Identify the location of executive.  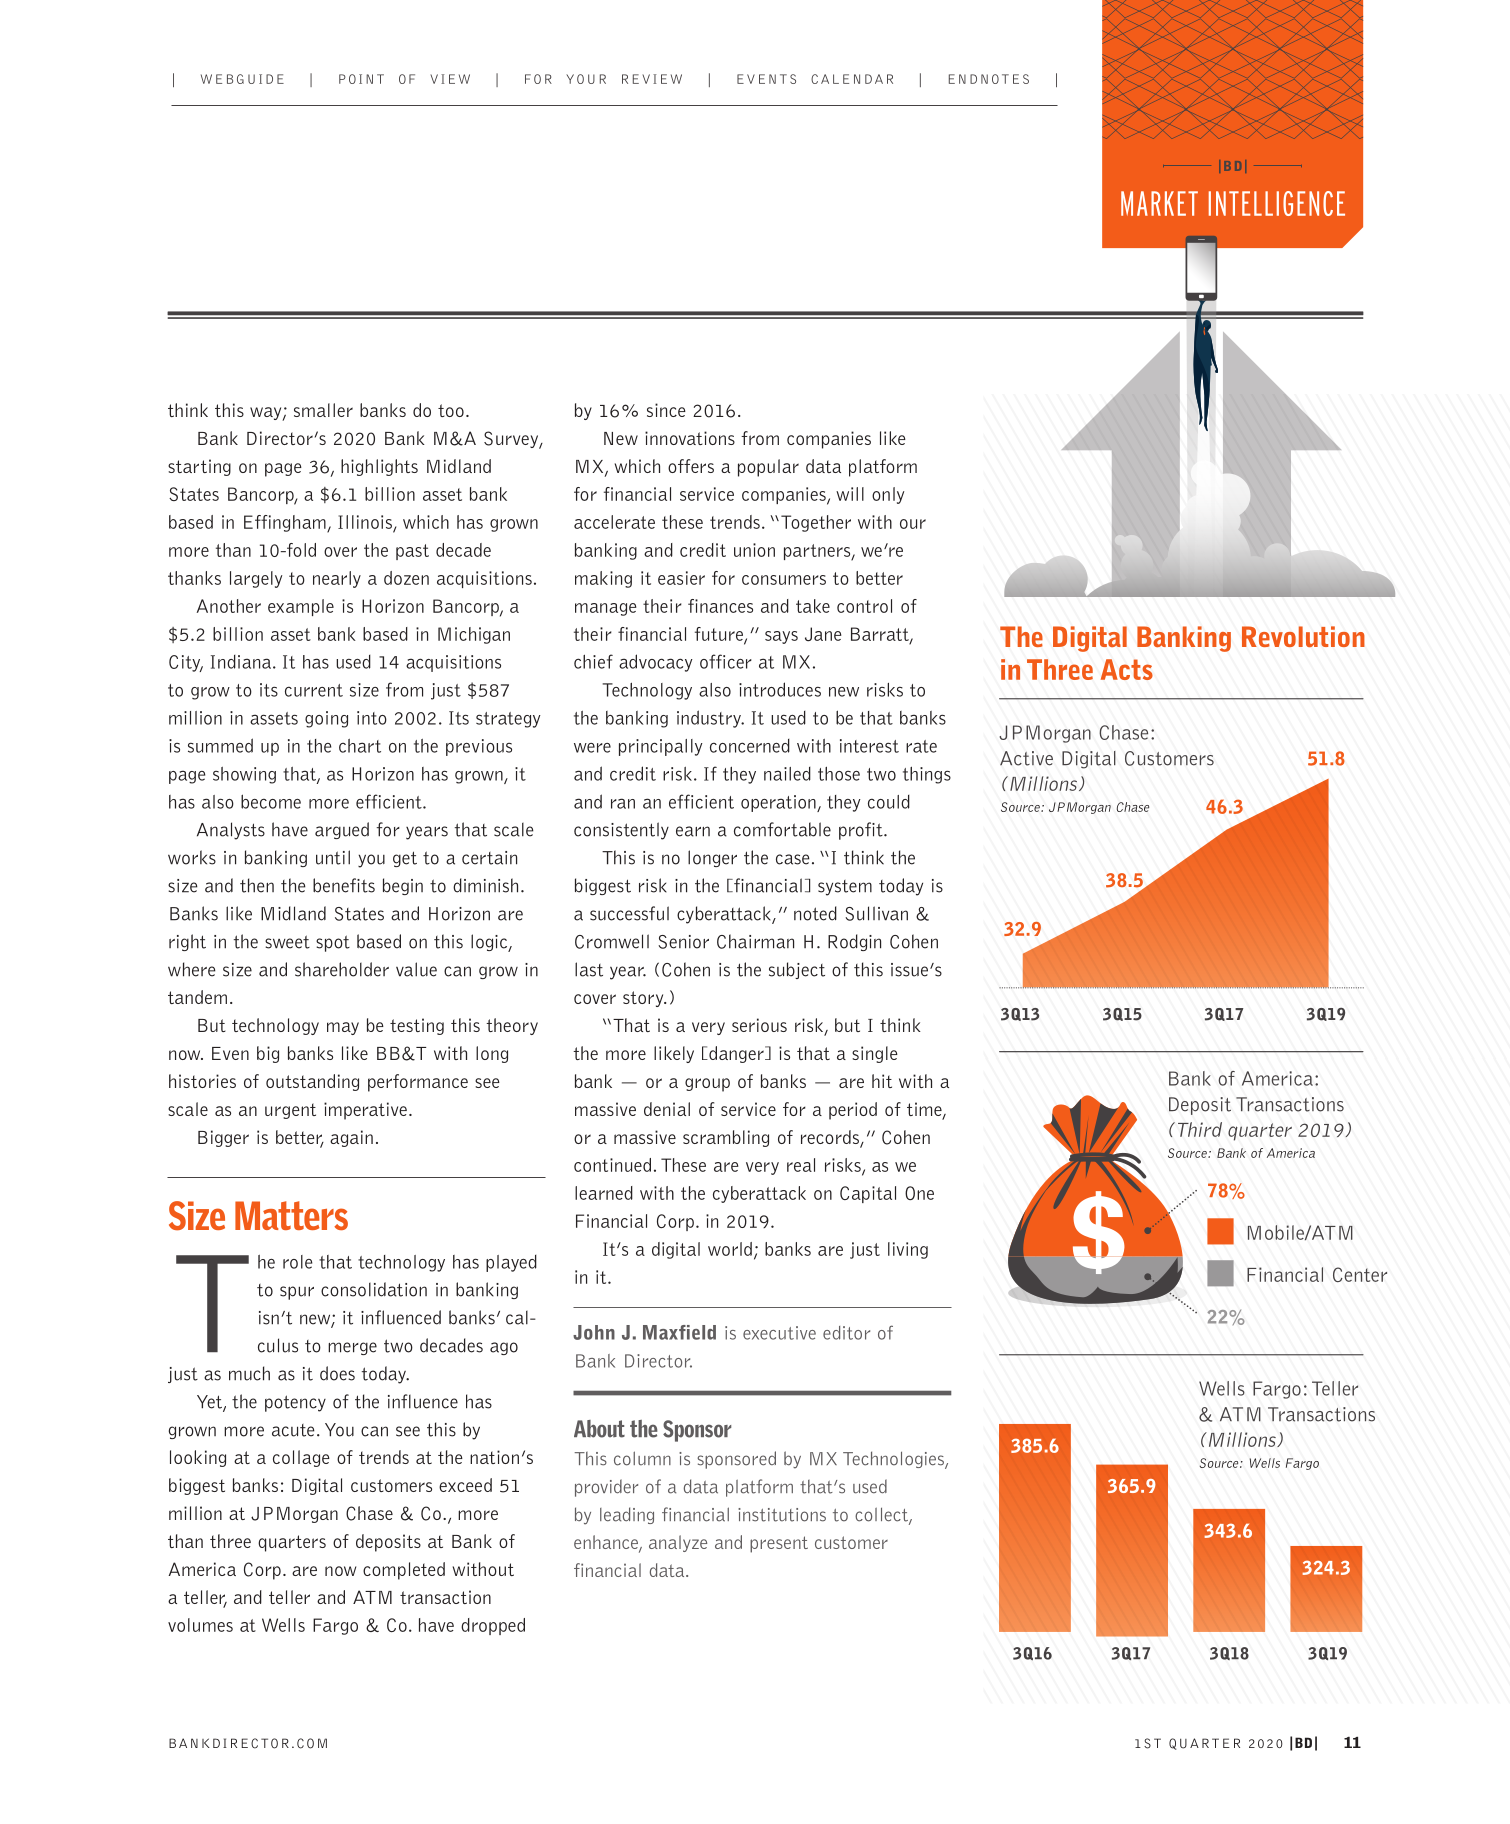
(779, 1333).
